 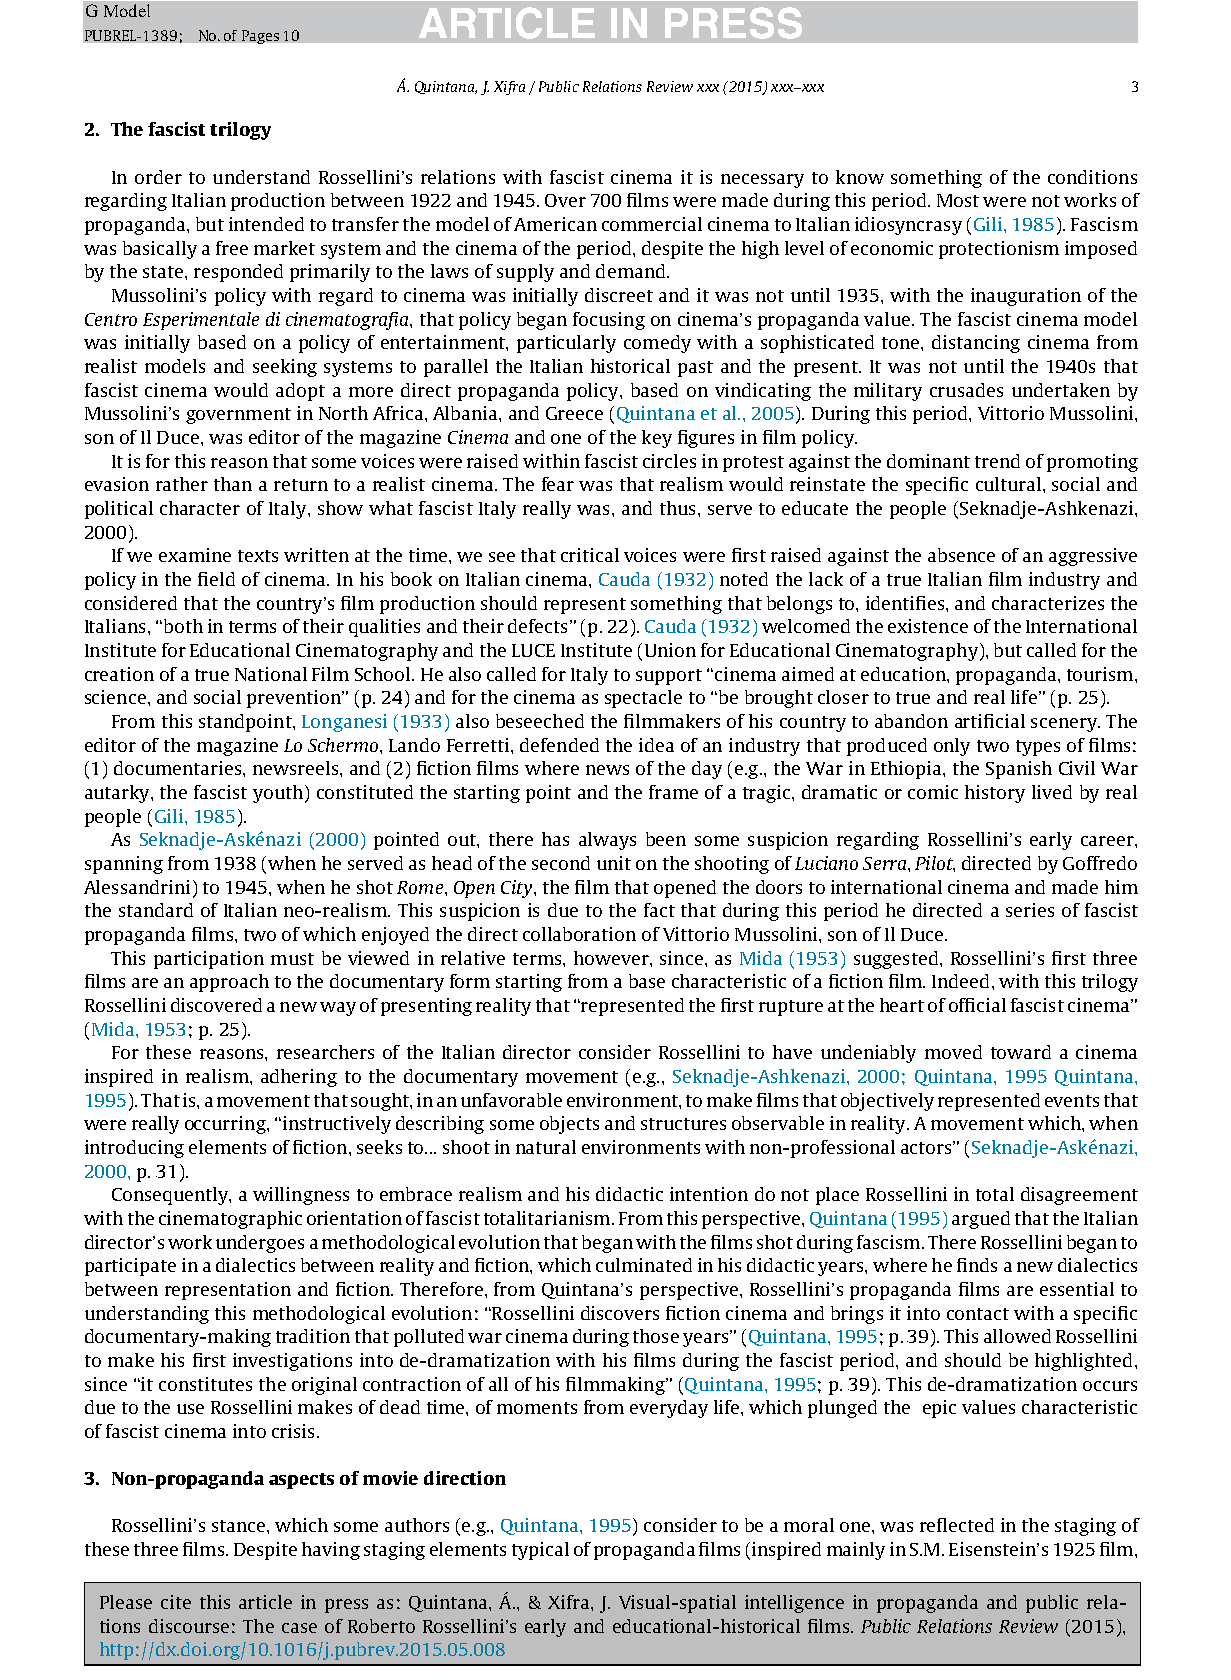 I want to click on objects, so click(x=569, y=1125).
